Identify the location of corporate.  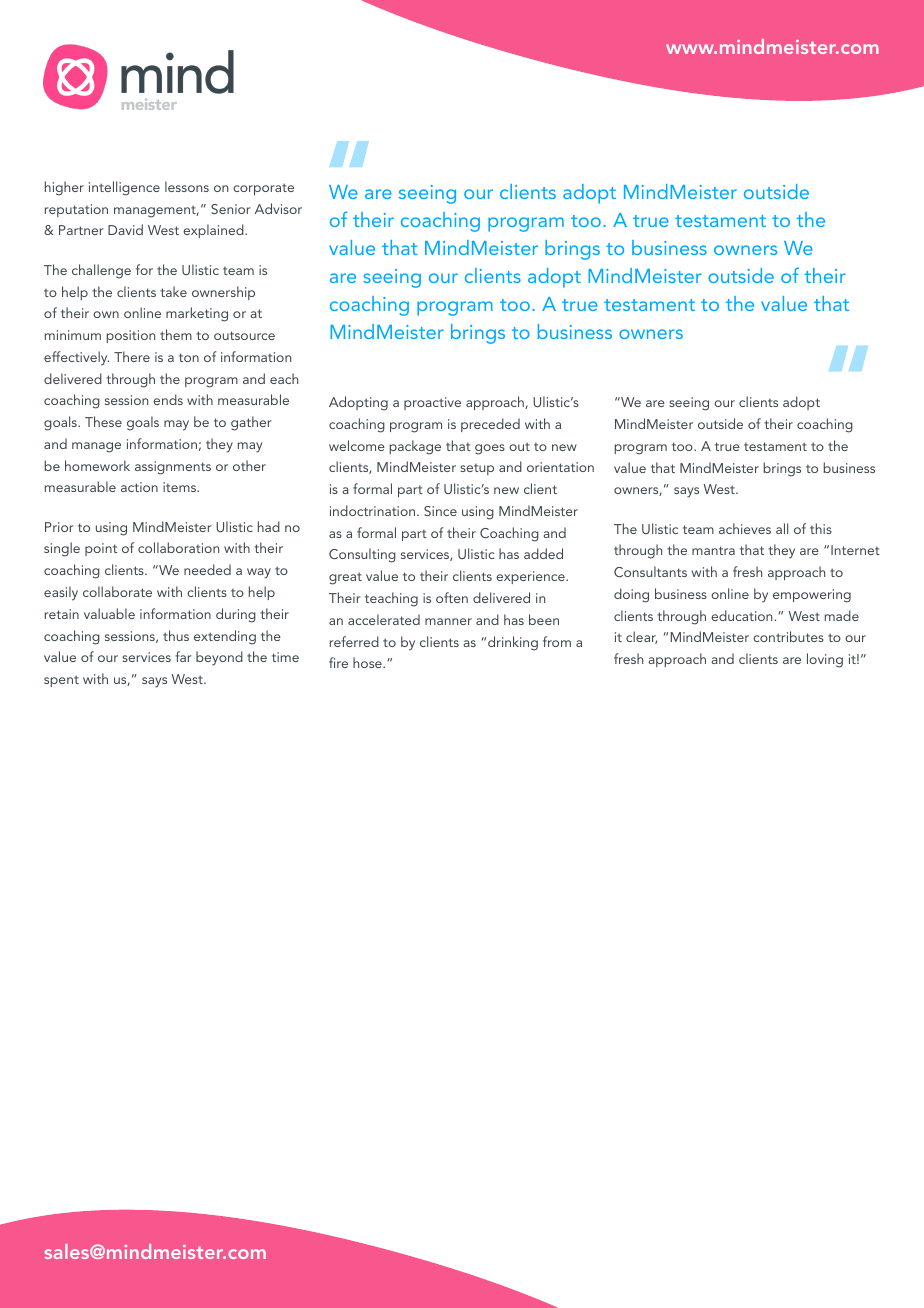
(263, 189).
